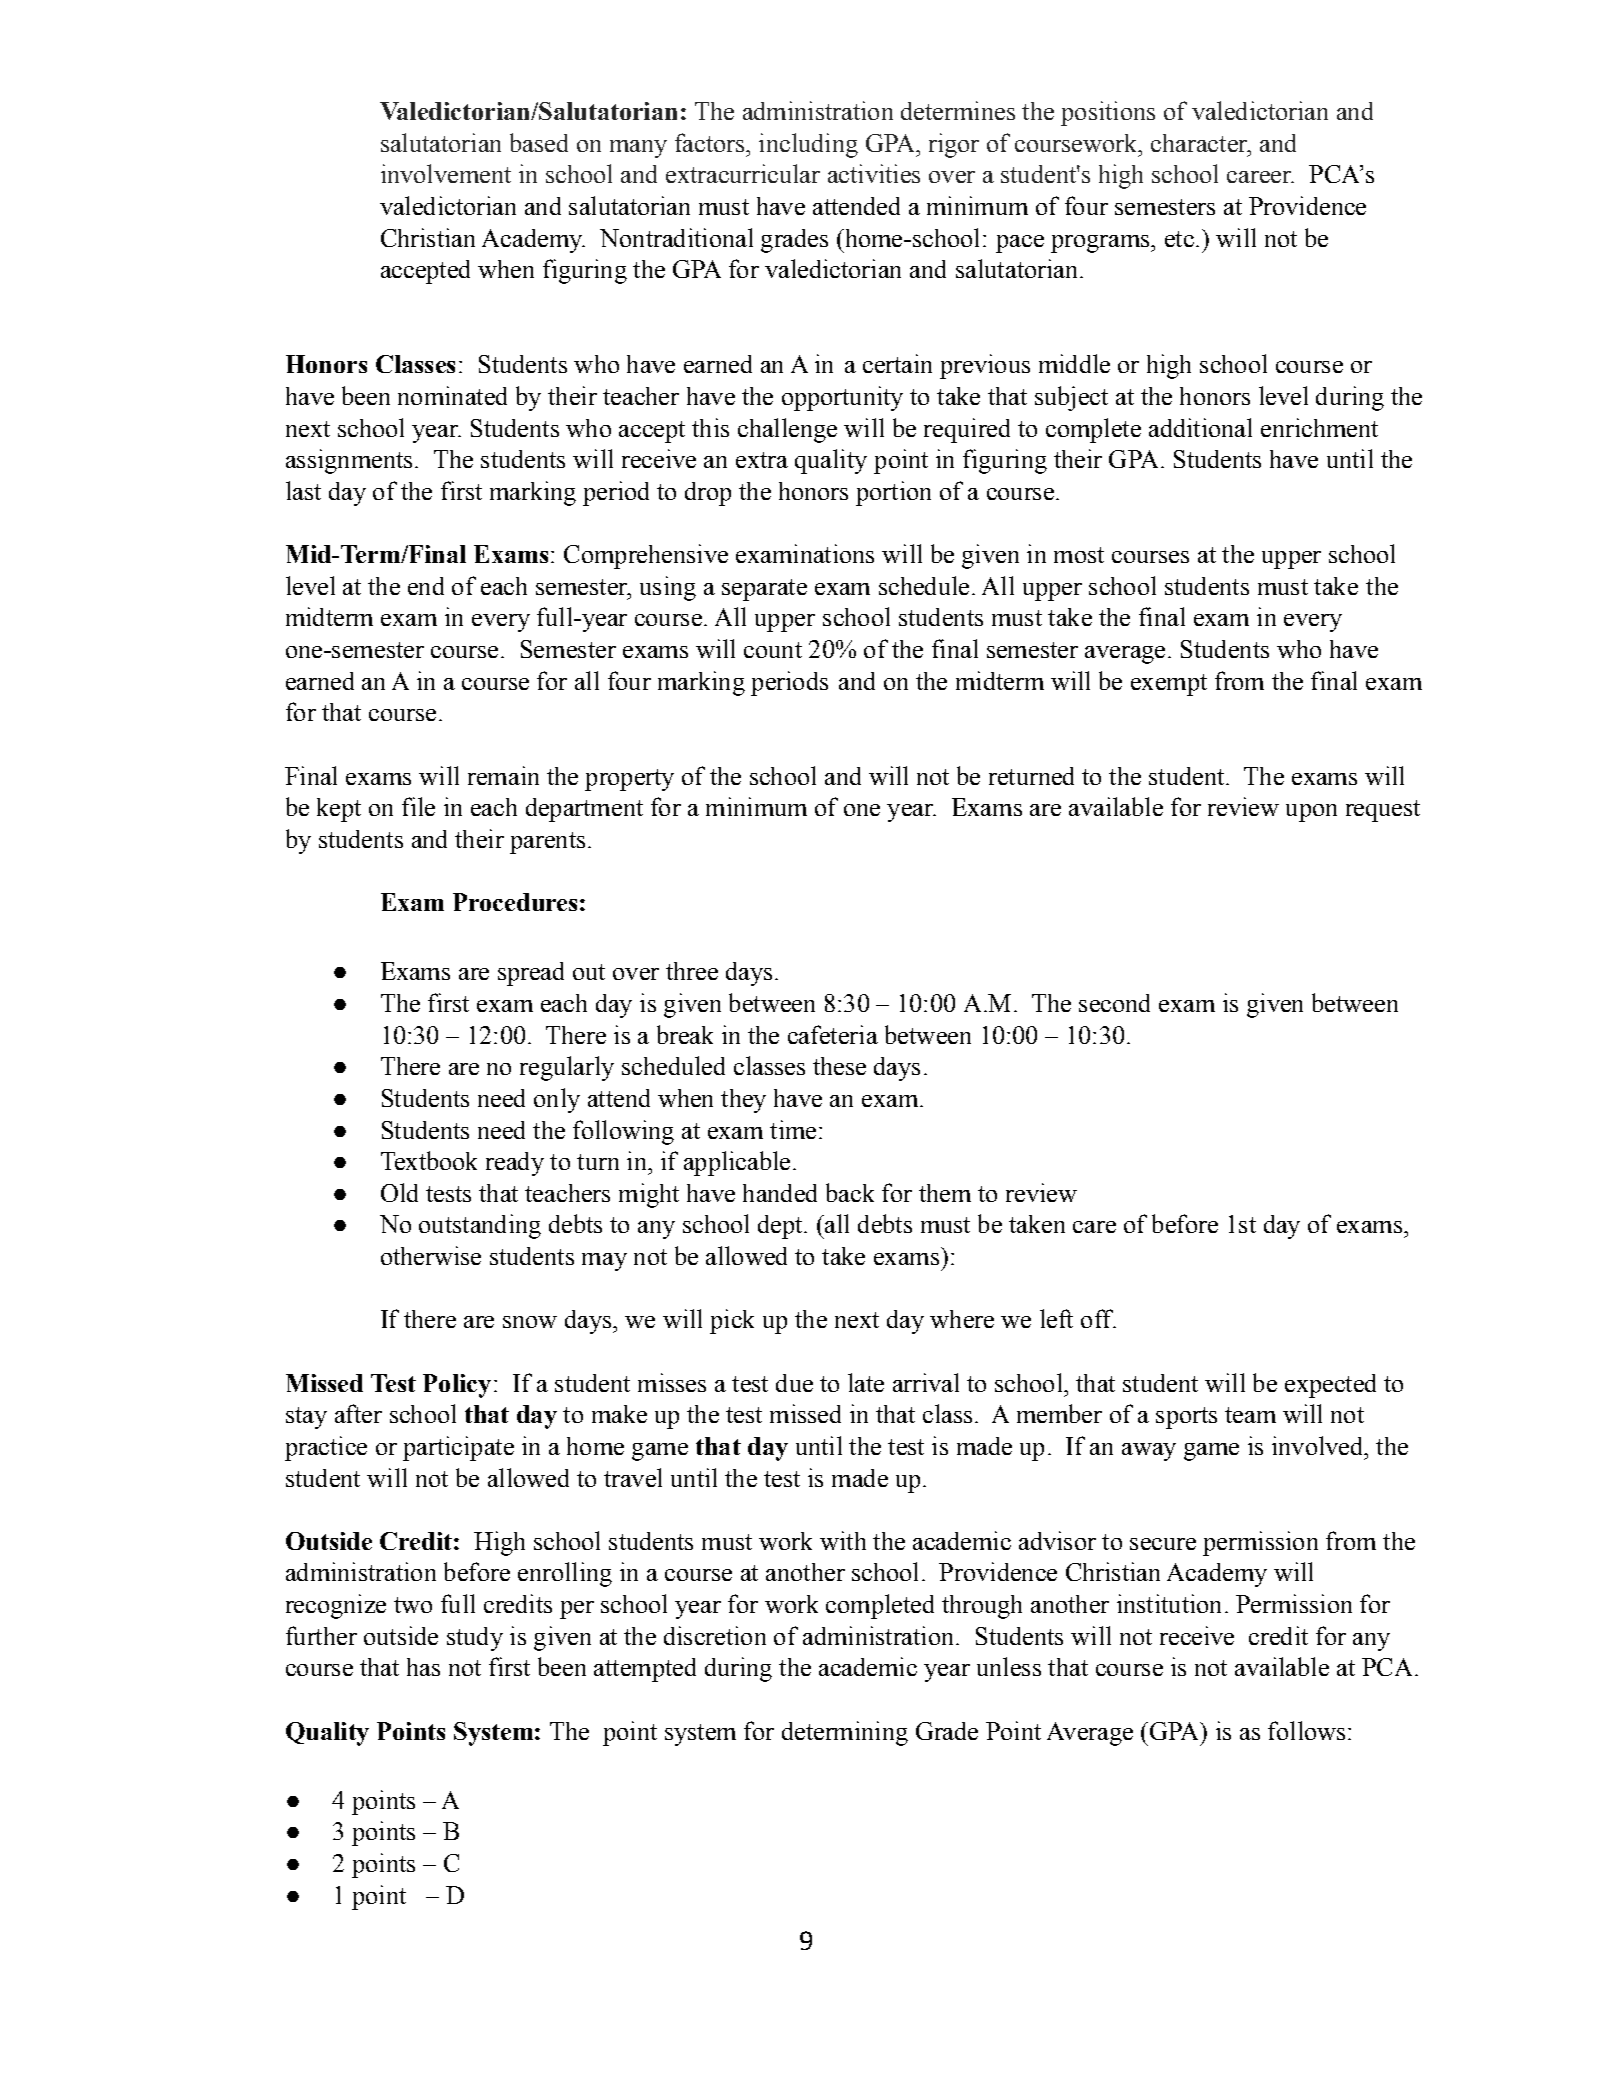  What do you see at coordinates (893, 493) in the screenshot?
I see `portion` at bounding box center [893, 493].
